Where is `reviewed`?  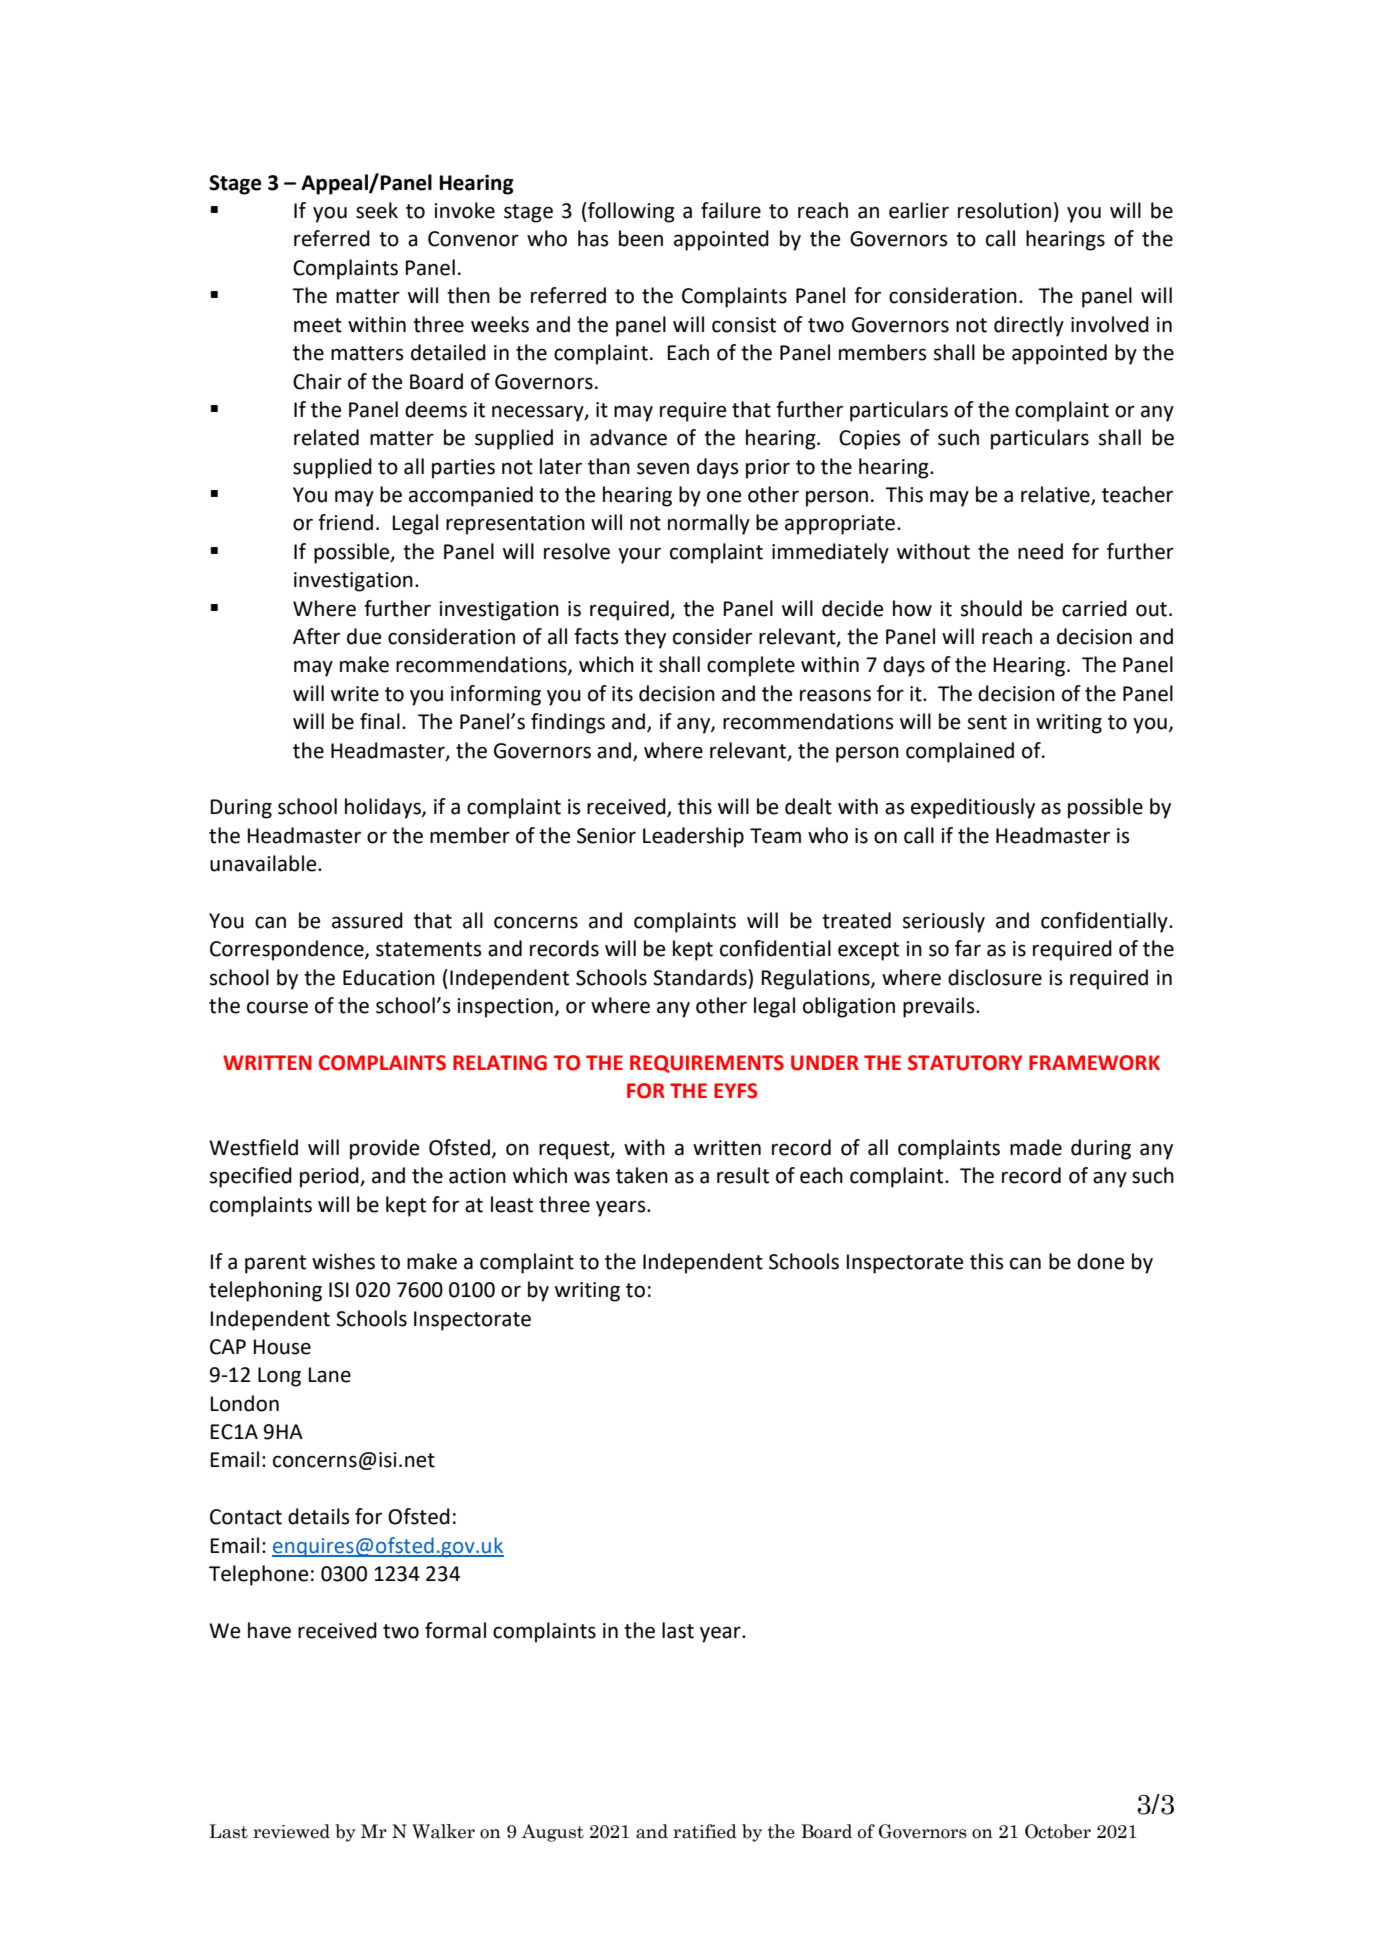 reviewed is located at coordinates (291, 1831).
